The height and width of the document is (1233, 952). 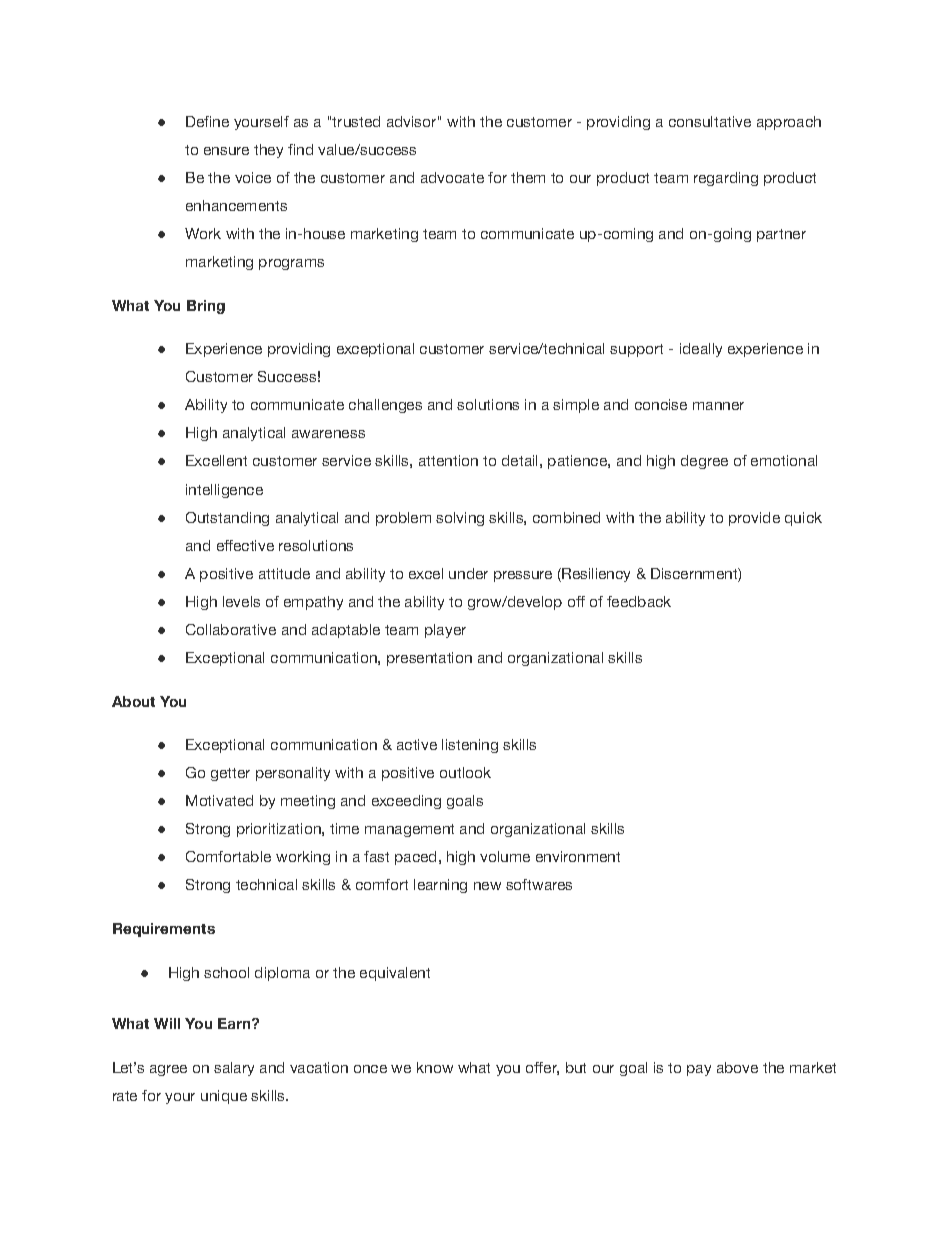 I want to click on feedback, so click(x=639, y=601).
